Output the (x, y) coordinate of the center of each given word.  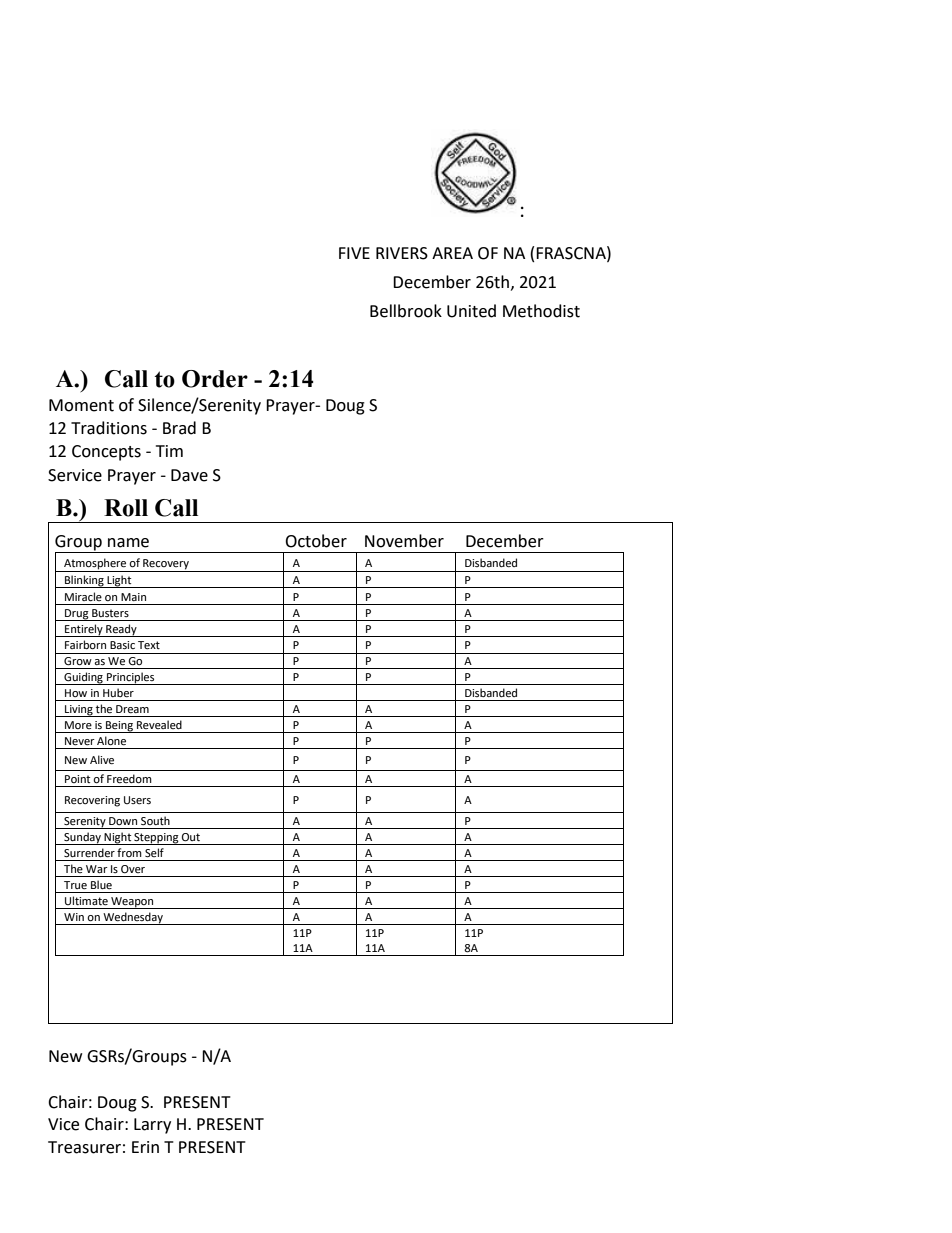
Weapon (132, 903)
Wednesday (133, 918)
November (404, 541)
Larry (152, 1126)
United (471, 311)
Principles (131, 678)
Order (215, 379)
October (316, 541)
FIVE (354, 253)
